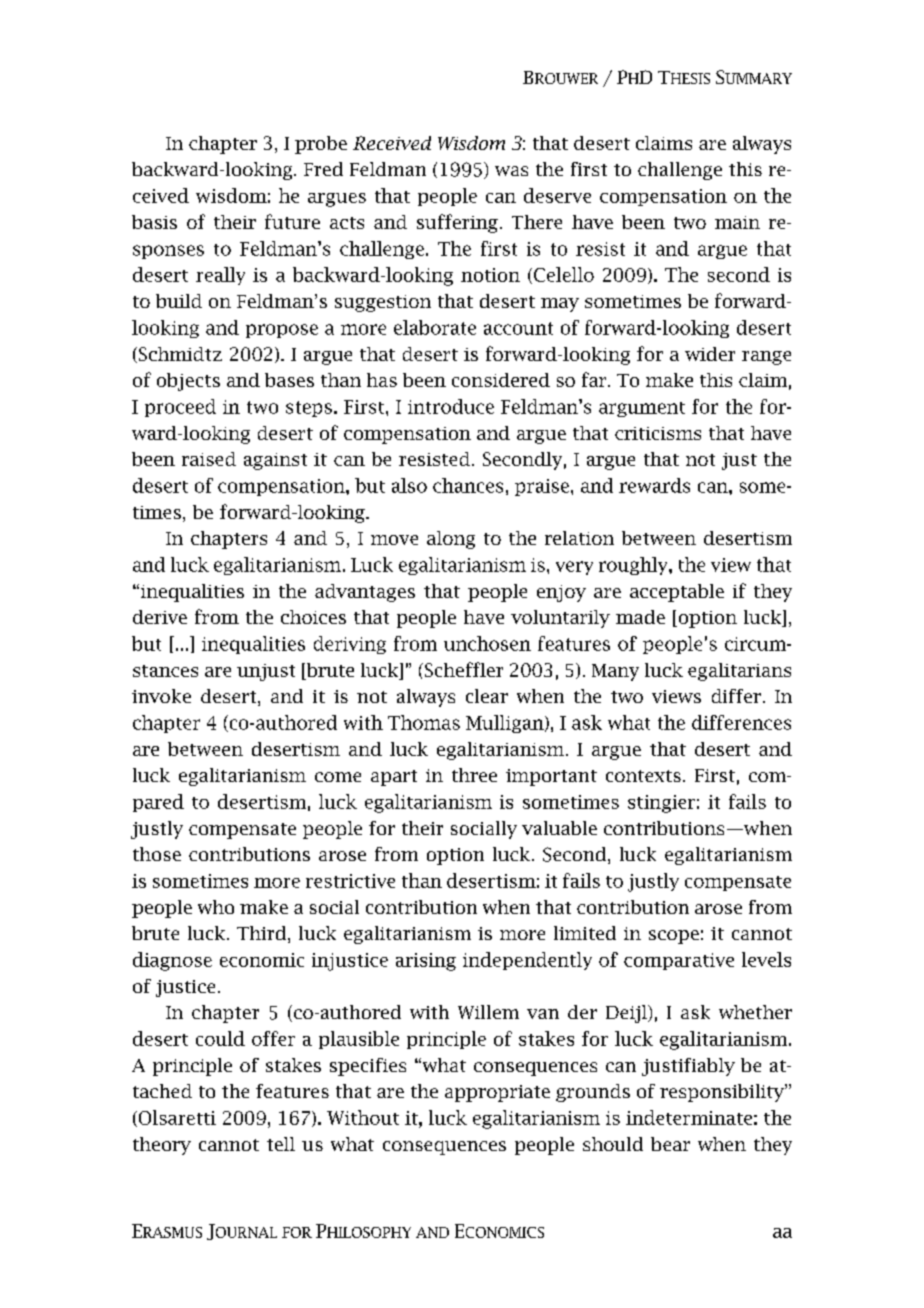 The height and width of the screenshot is (1308, 924). Describe the element at coordinates (292, 221) in the screenshot. I see `future` at that location.
